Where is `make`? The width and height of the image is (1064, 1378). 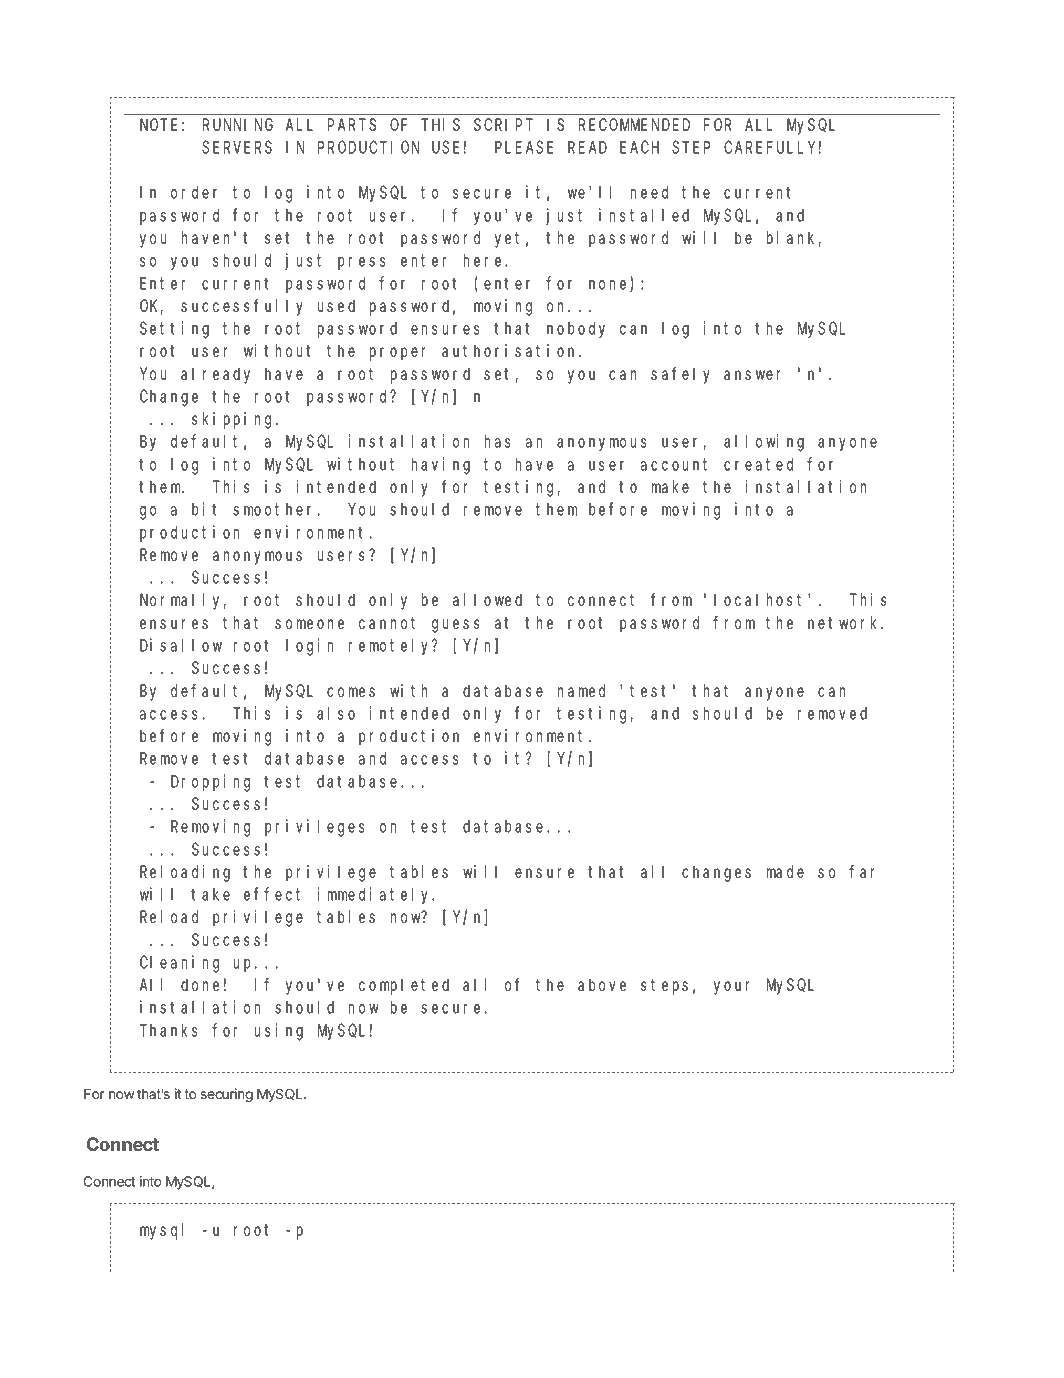
make is located at coordinates (670, 486).
